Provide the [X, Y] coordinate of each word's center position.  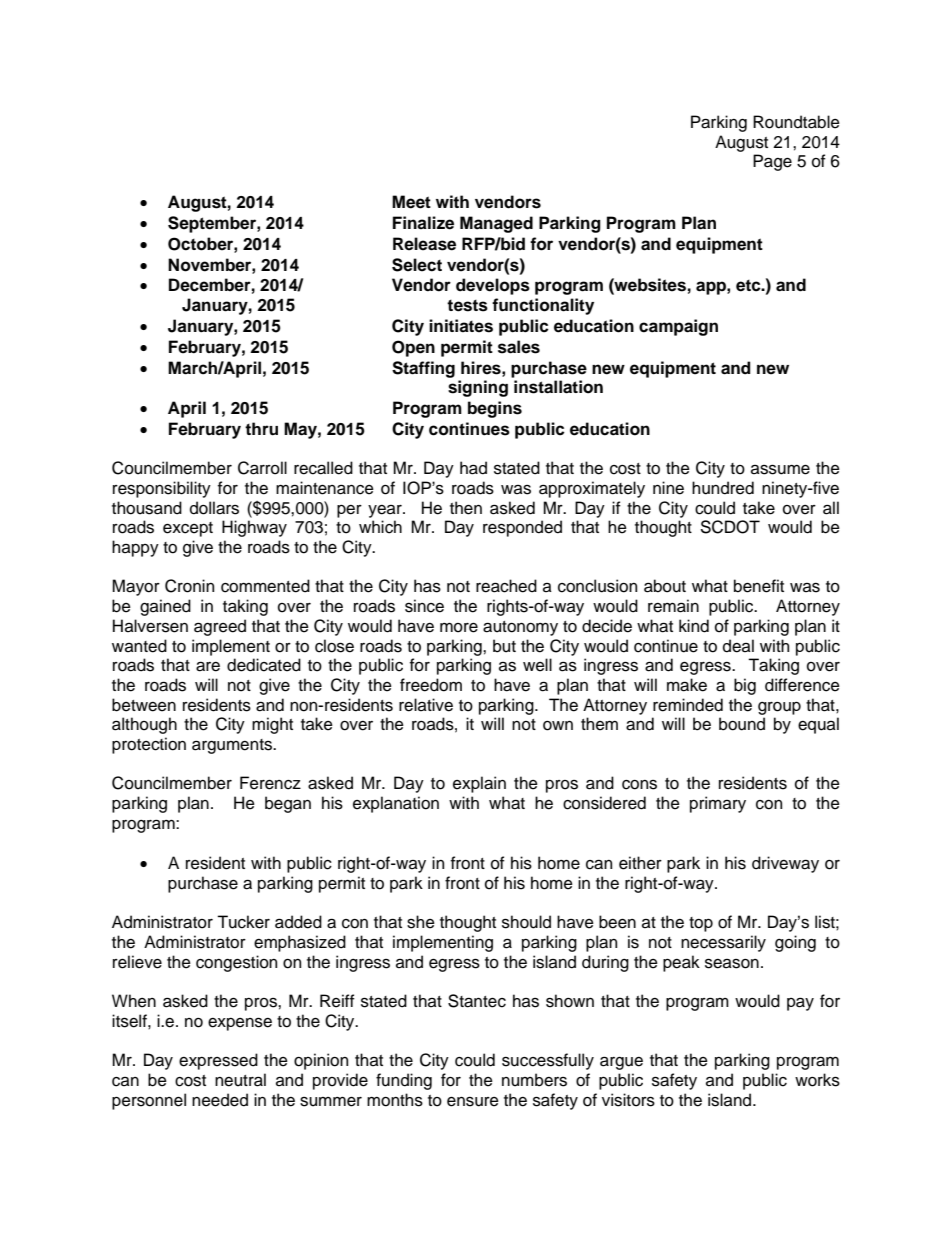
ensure [473, 1101]
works [817, 1080]
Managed [496, 224]
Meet [411, 202]
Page [772, 162]
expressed [218, 1061]
